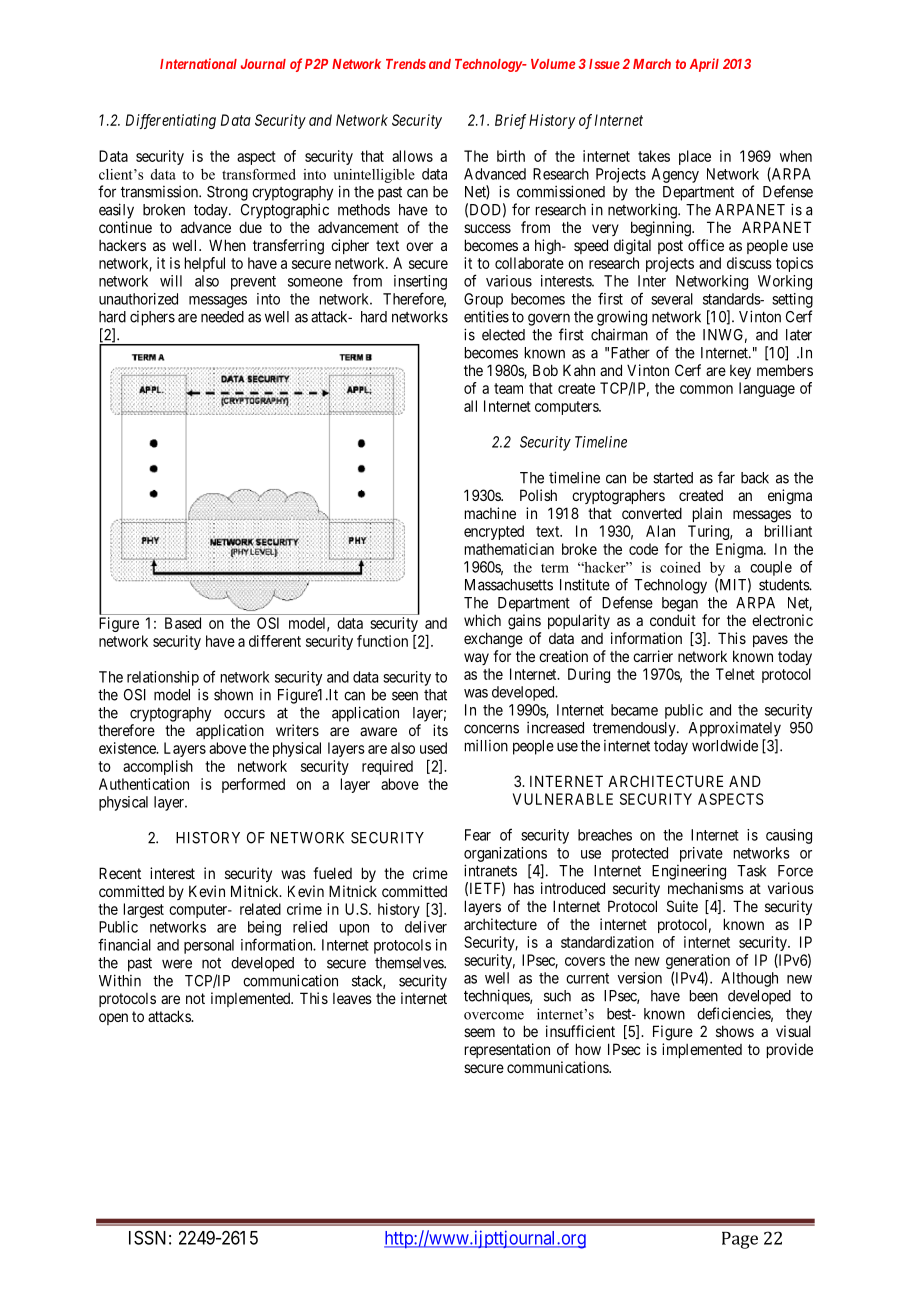 The image size is (924, 1308). Describe the element at coordinates (510, 121) in the page. I see `Brief` at that location.
